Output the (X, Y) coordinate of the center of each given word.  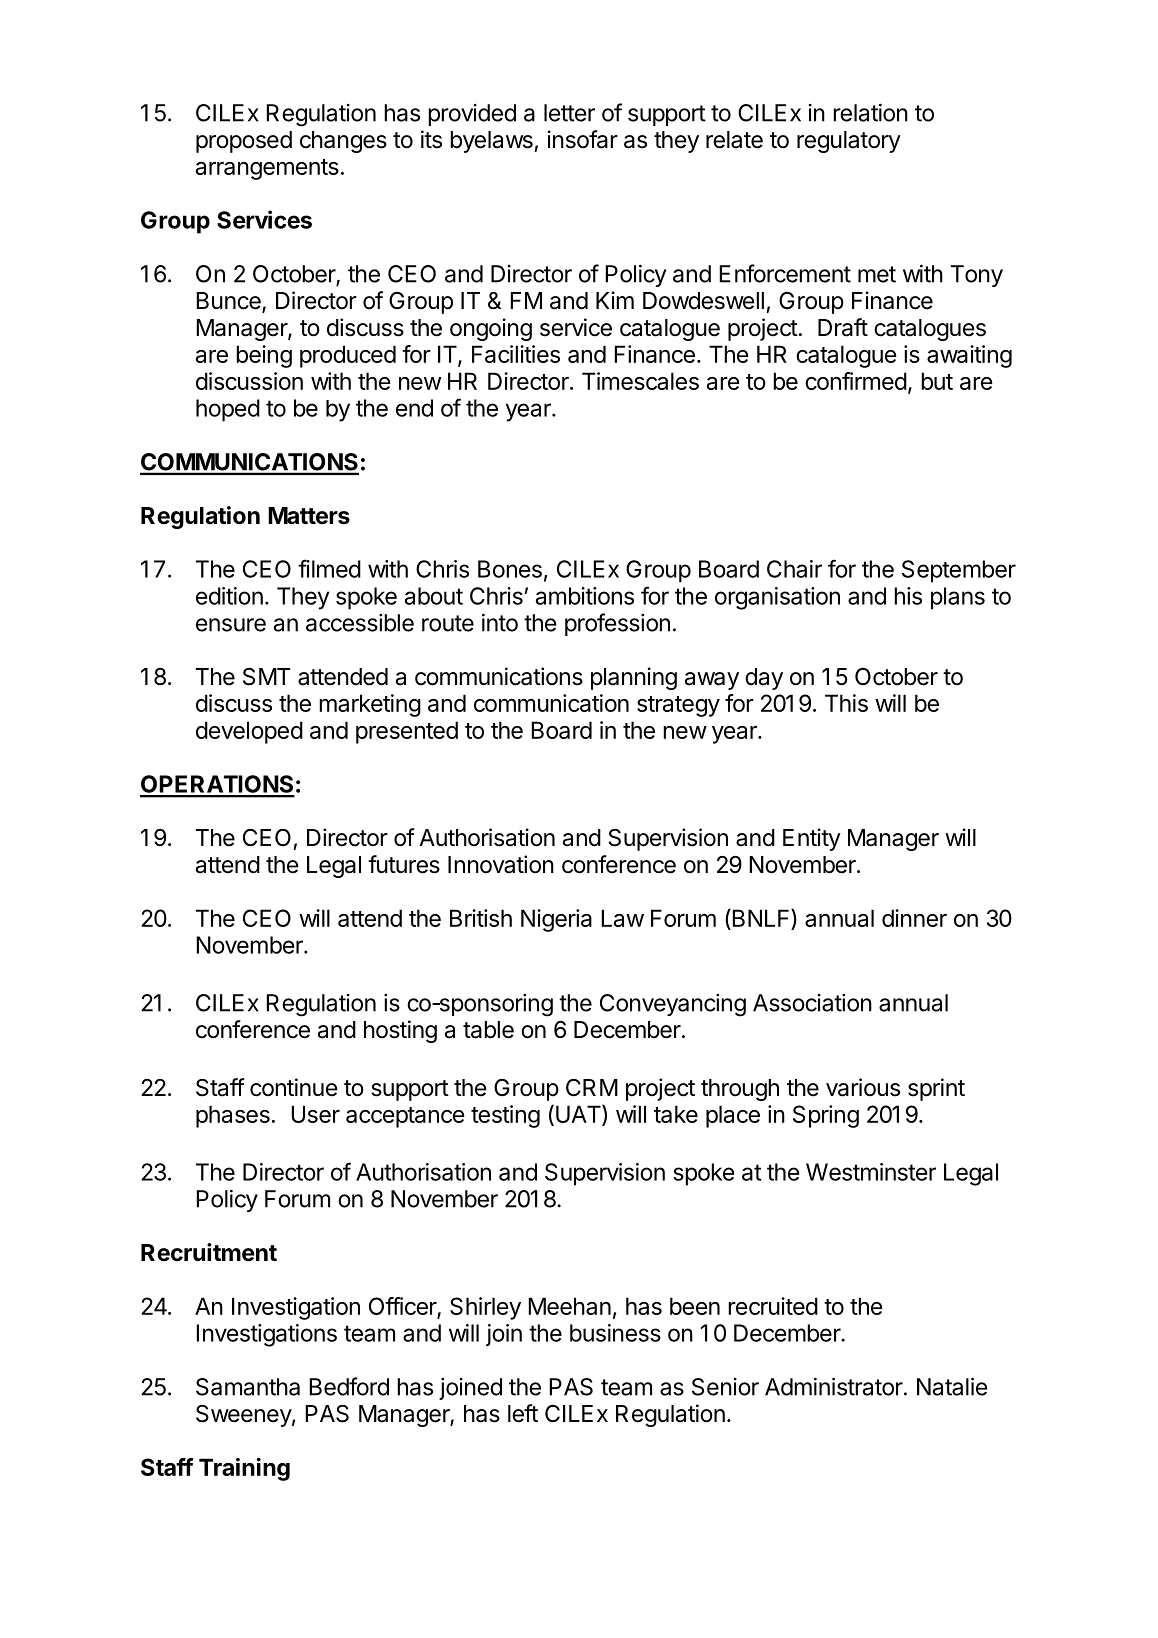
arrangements (267, 169)
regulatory (849, 142)
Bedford (349, 1386)
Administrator (834, 1386)
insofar (583, 139)
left (523, 1413)
